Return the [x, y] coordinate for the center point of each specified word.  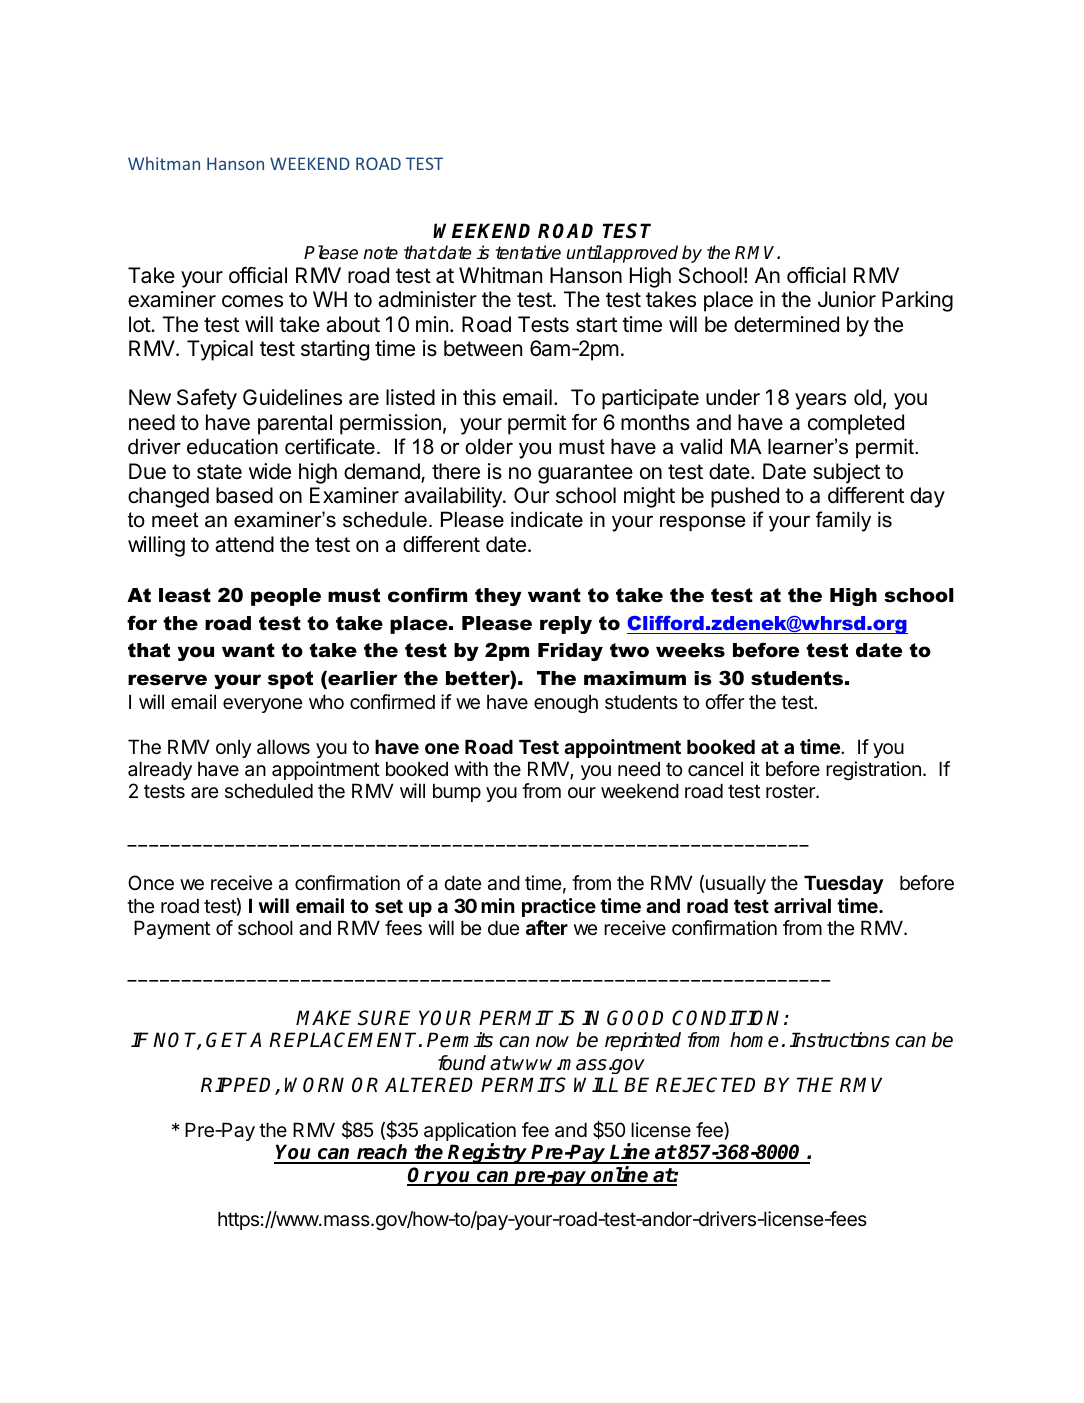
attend [244, 544]
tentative [528, 252]
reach [383, 1153]
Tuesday [844, 884]
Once [151, 883]
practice [559, 907]
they [498, 597]
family [843, 521]
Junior [847, 299]
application [470, 1133]
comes [252, 301]
